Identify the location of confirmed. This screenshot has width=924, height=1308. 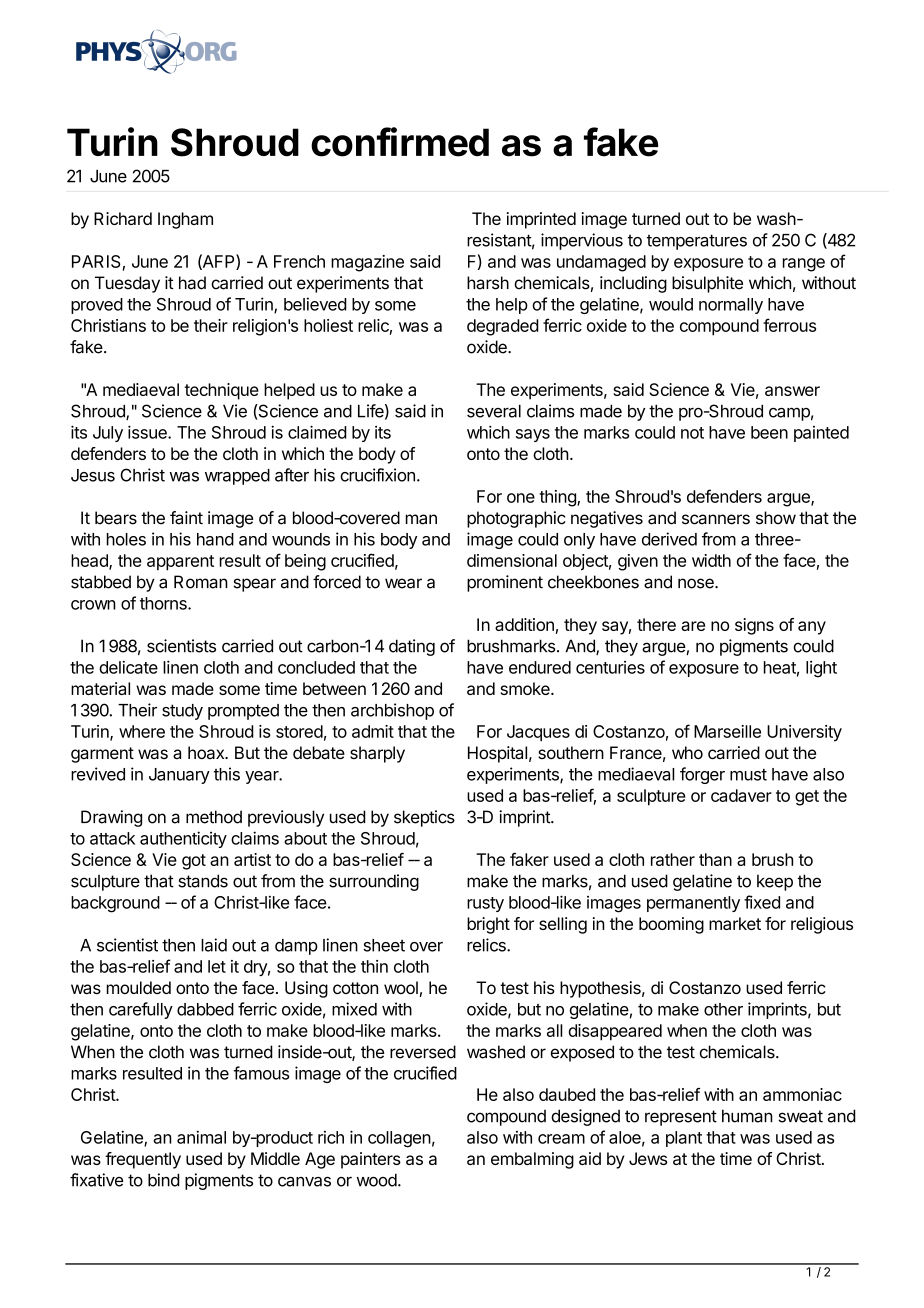
(400, 142).
